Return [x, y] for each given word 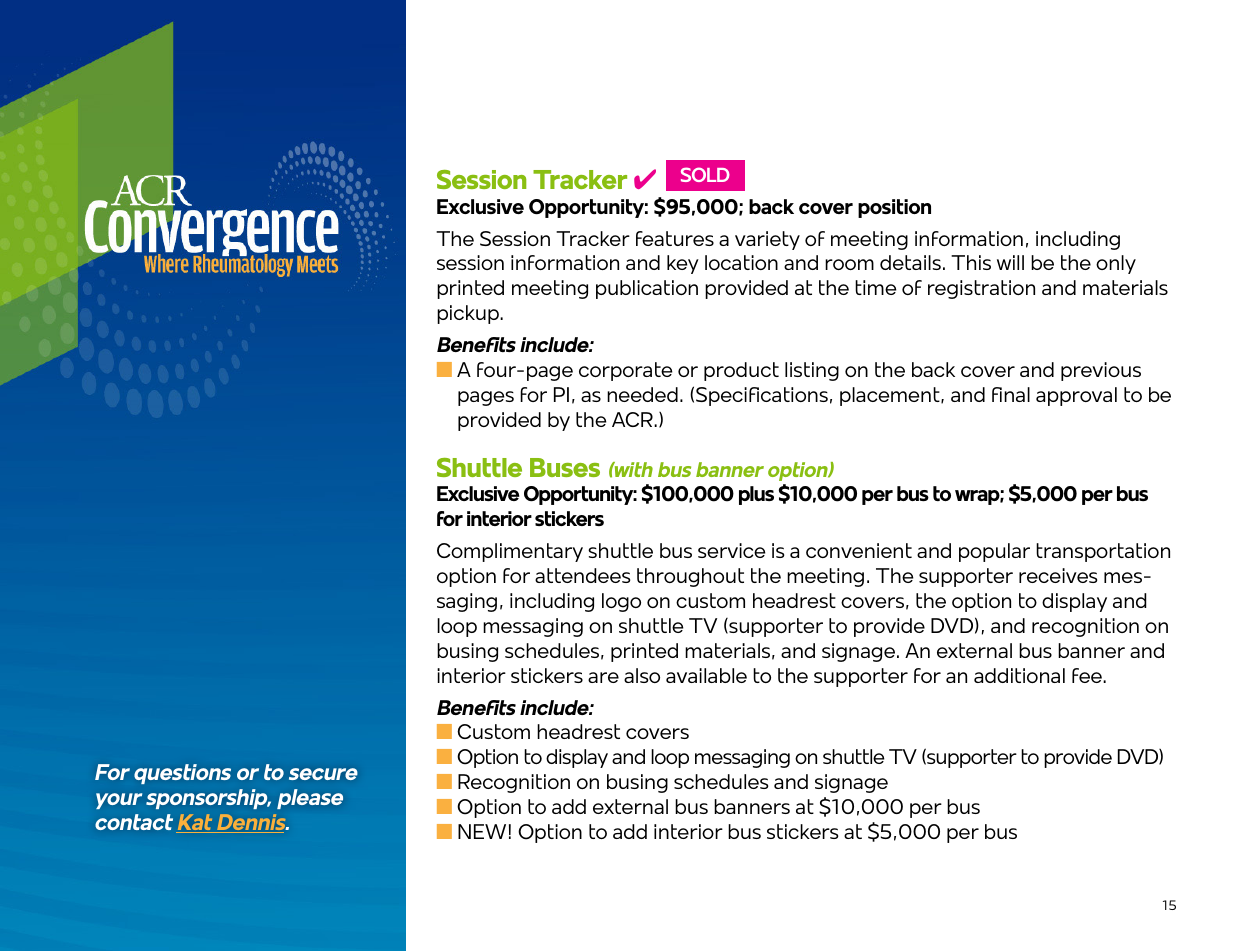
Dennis [251, 823]
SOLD [705, 174]
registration [981, 289]
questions [182, 774]
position [894, 208]
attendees [582, 575]
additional [1019, 675]
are [603, 677]
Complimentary [510, 552]
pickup [469, 314]
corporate [626, 371]
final [1011, 394]
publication [647, 289]
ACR [633, 419]
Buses [565, 467]
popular [994, 552]
